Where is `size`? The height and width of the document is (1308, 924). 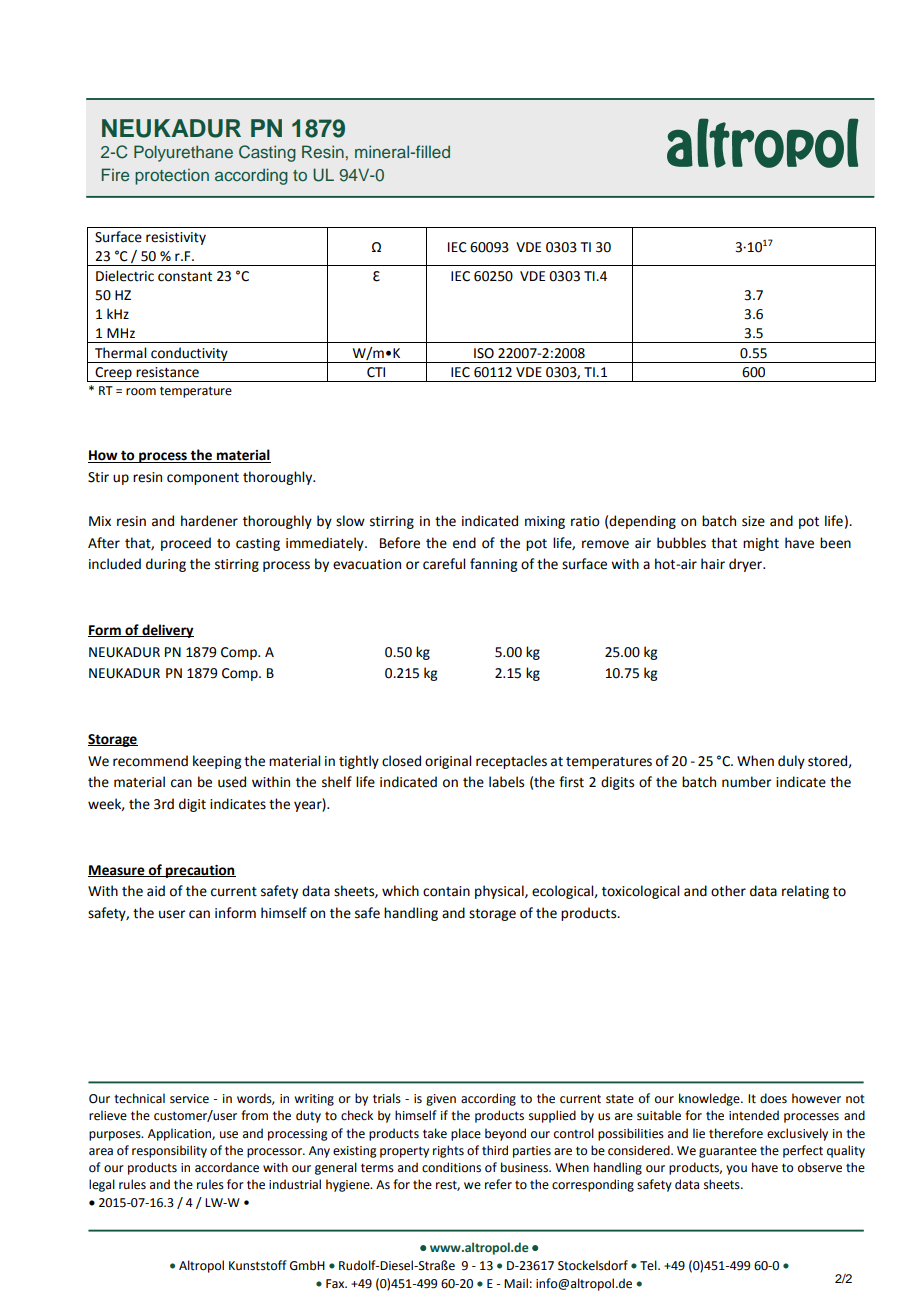
size is located at coordinates (753, 521).
